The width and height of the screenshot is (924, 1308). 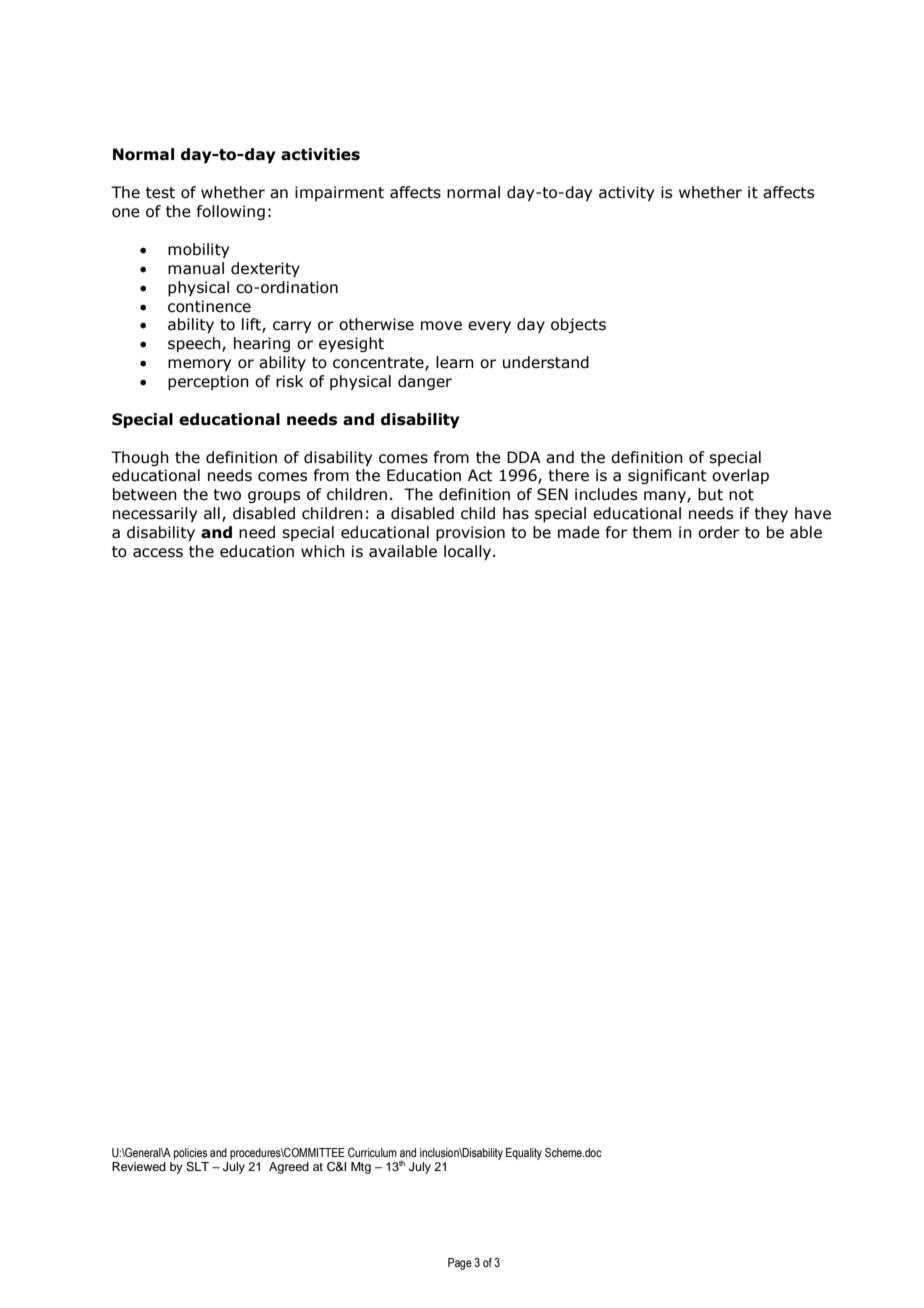 I want to click on provision, so click(x=470, y=533).
